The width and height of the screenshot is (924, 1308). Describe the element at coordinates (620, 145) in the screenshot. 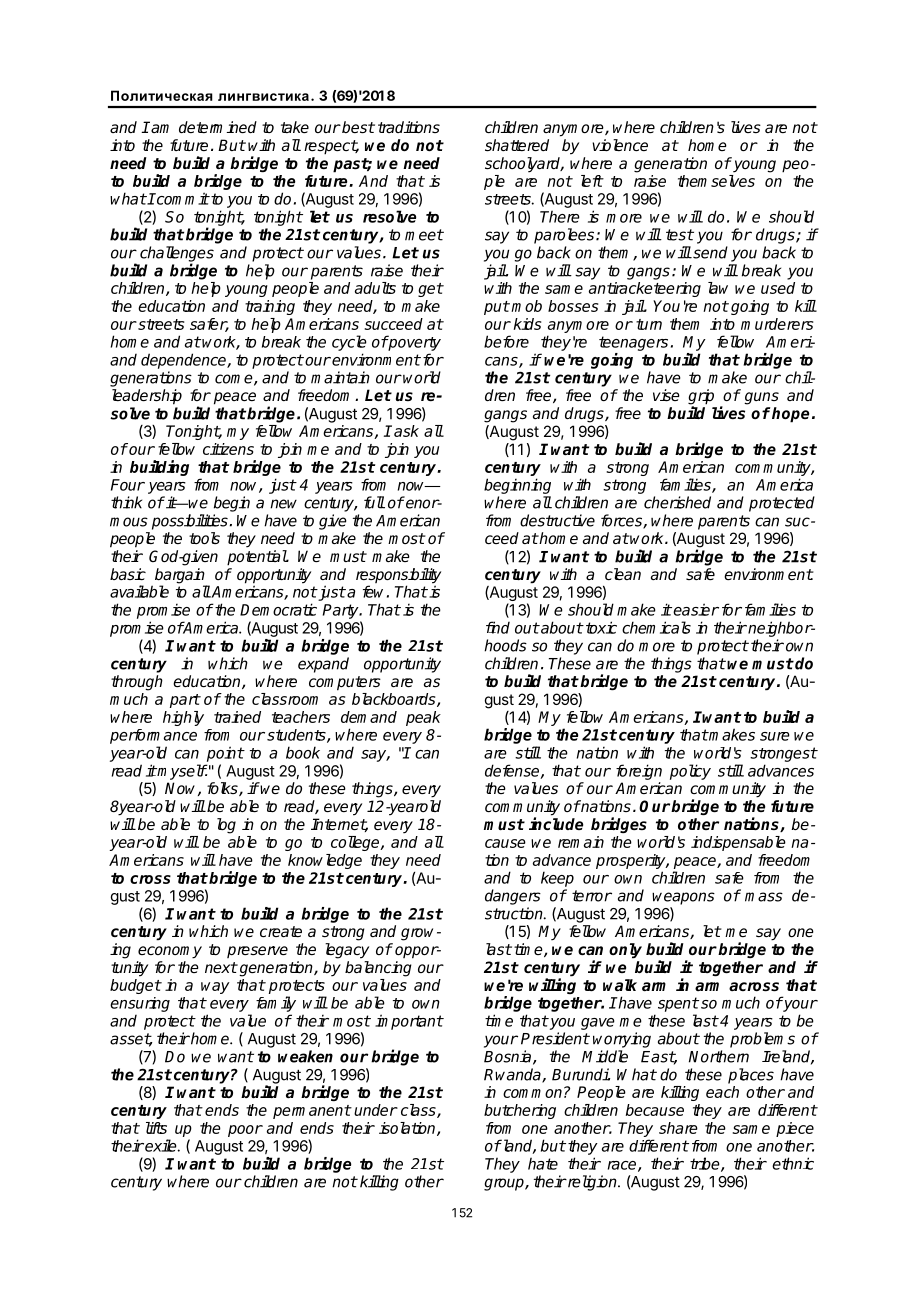

I see `violence` at that location.
